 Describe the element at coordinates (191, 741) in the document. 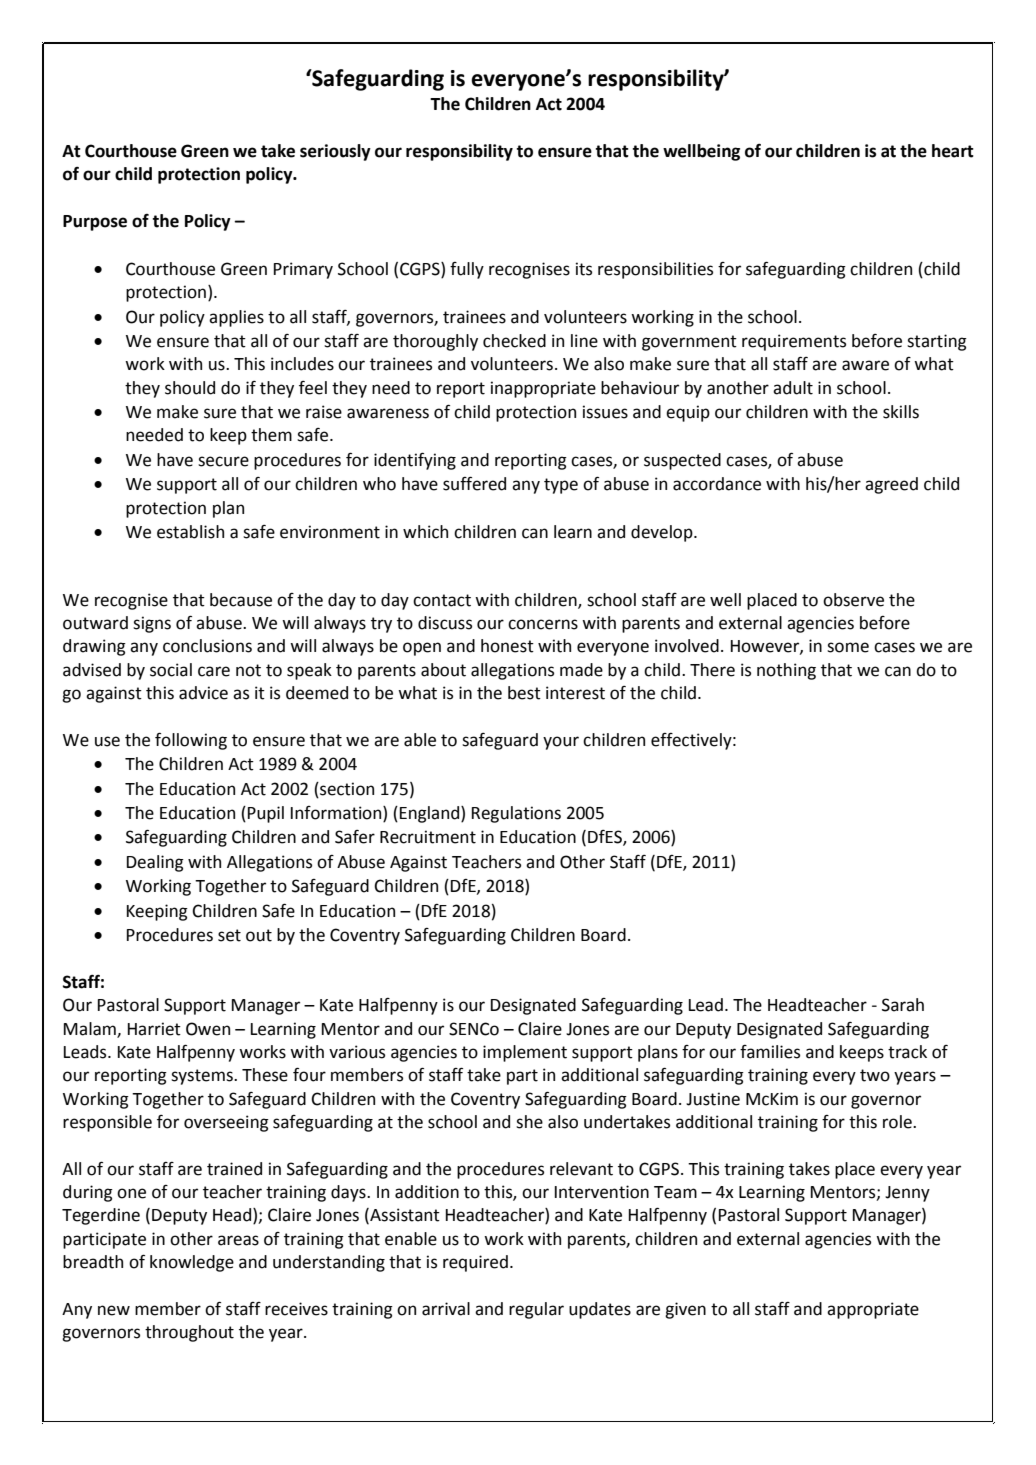

I see `following` at that location.
